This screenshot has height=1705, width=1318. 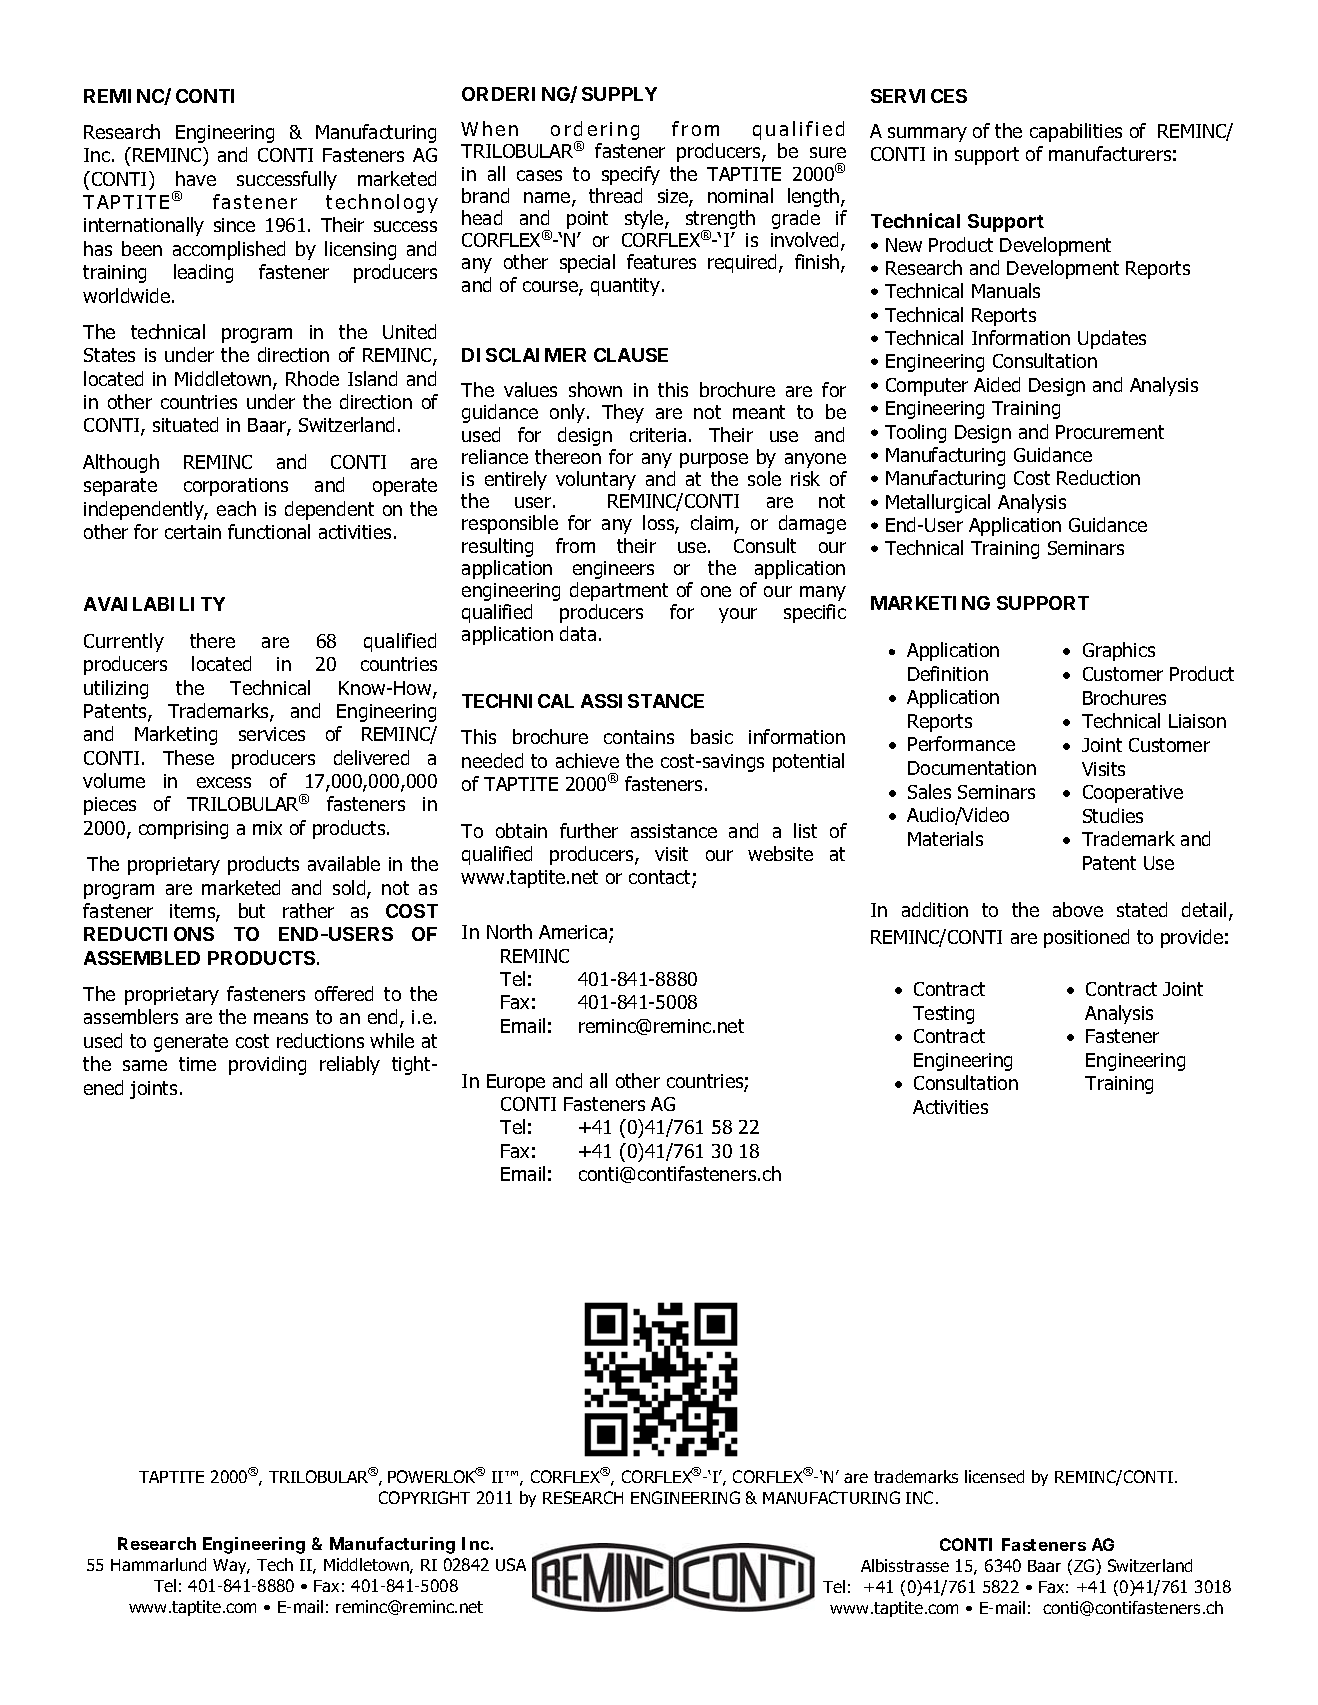 I want to click on mix, so click(x=267, y=828).
